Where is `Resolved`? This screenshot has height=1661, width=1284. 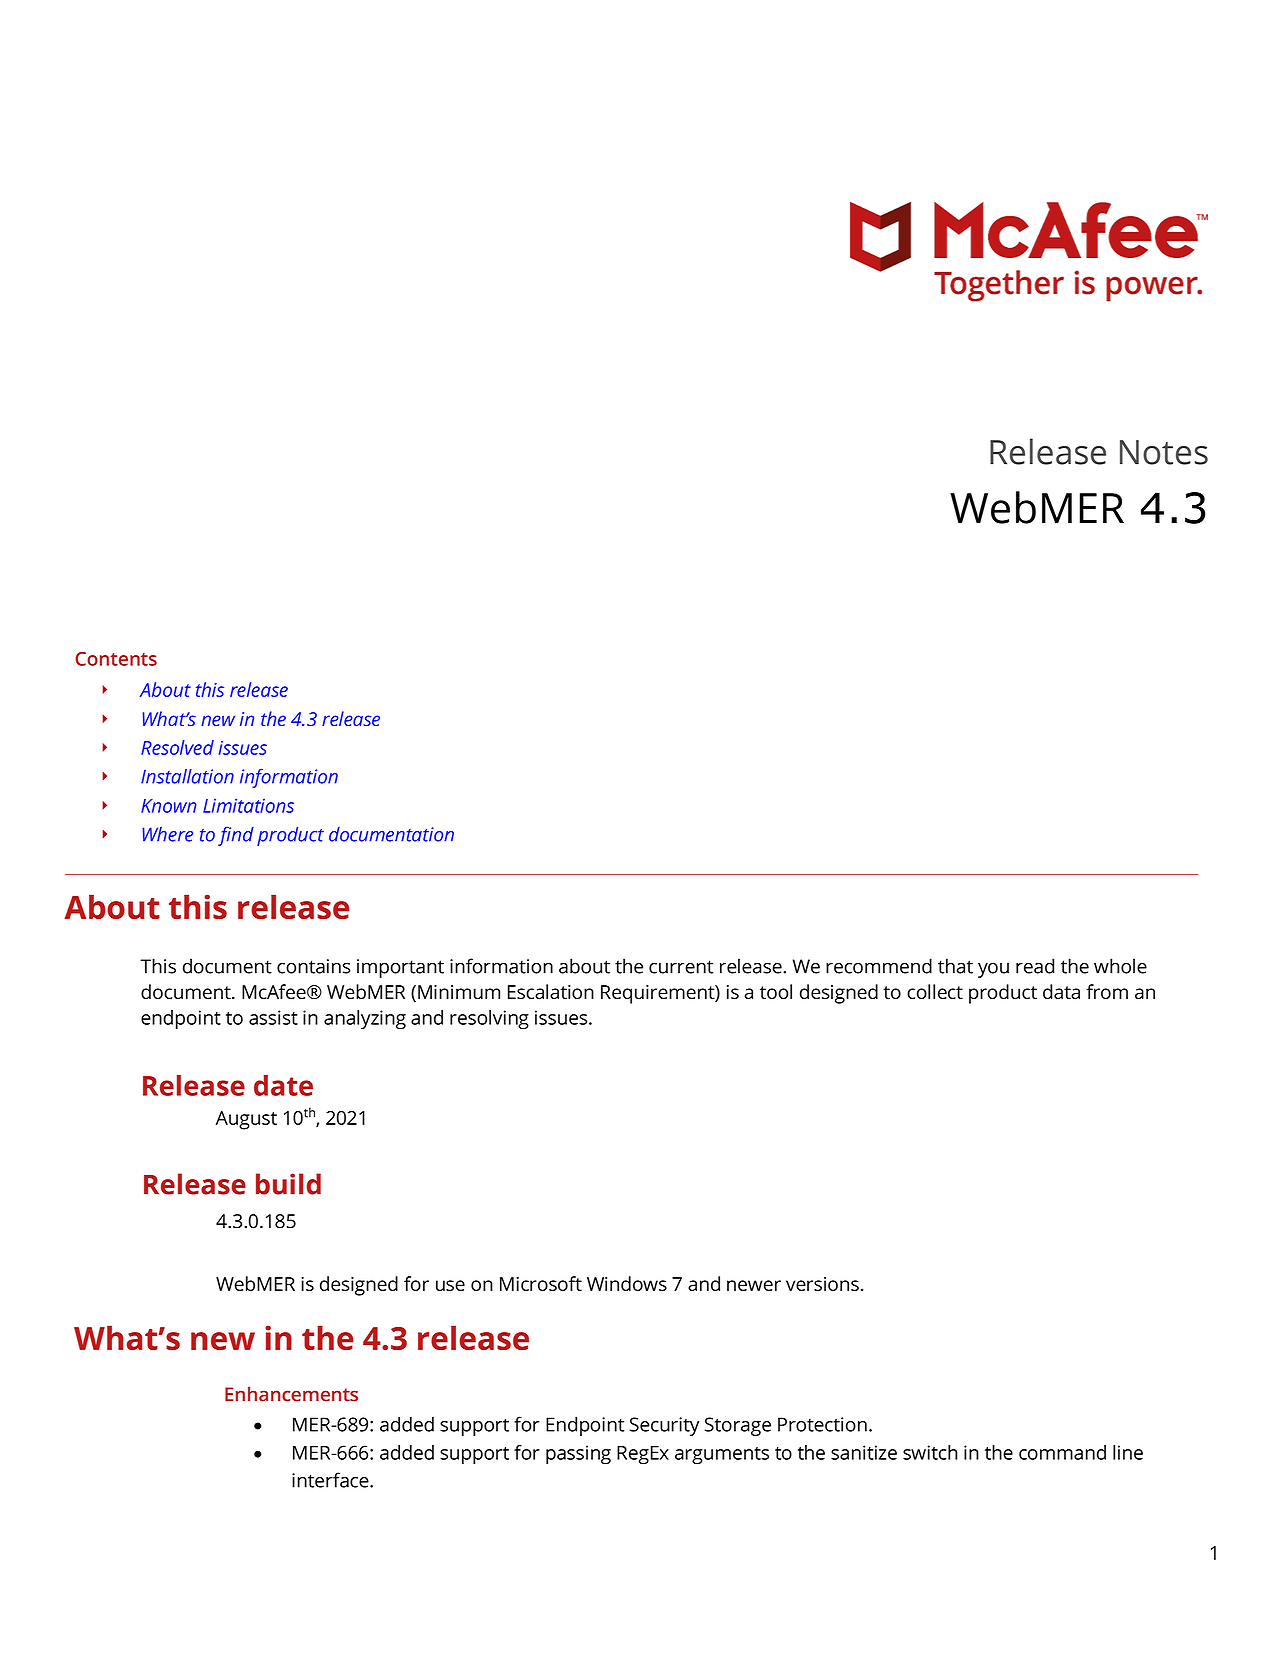
Resolved is located at coordinates (177, 747).
